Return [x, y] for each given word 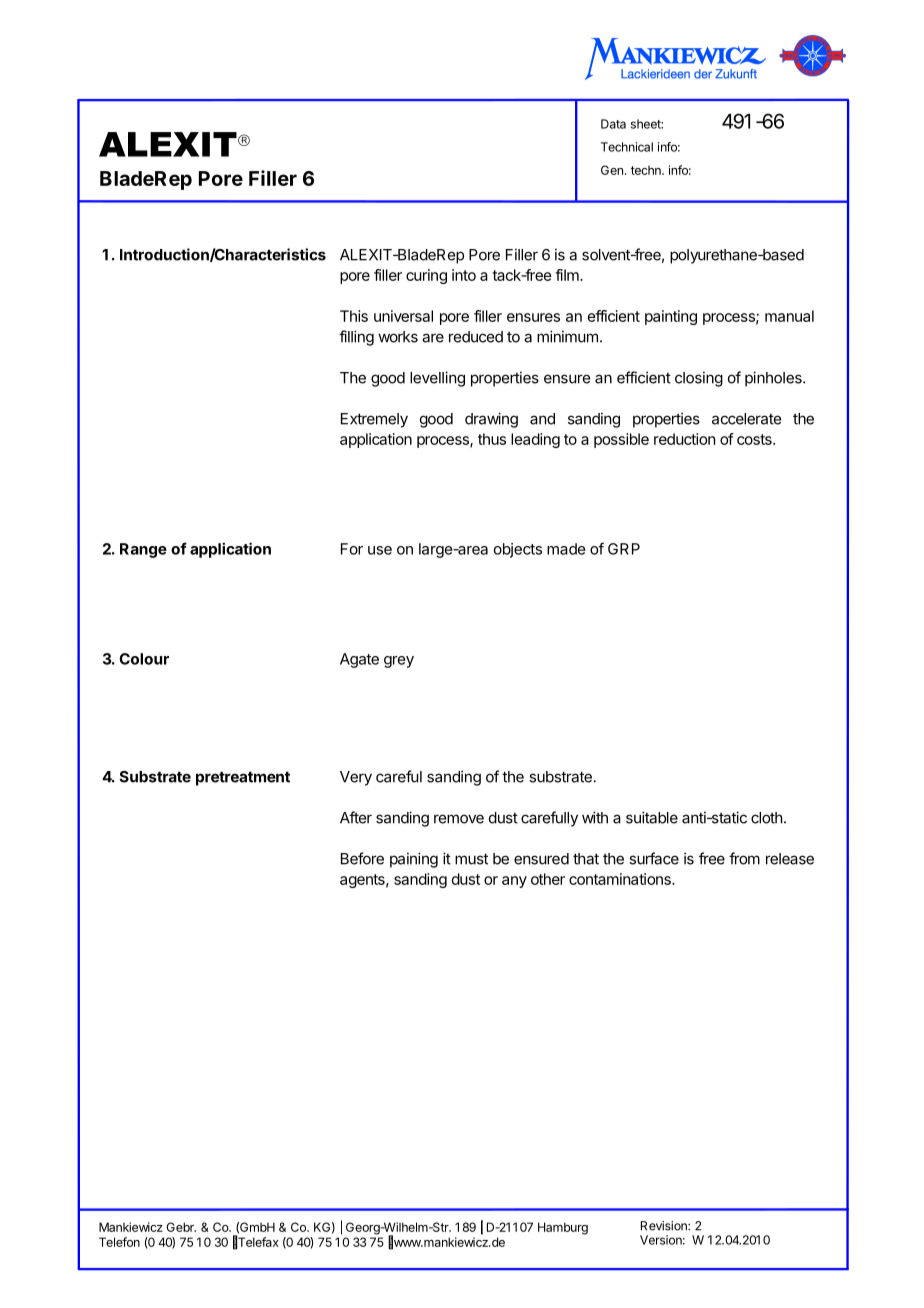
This [354, 316]
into [464, 275]
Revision [665, 1226]
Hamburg [563, 1228]
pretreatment [243, 778]
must [471, 859]
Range [143, 550]
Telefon [119, 1242]
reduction [684, 439]
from [744, 858]
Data [613, 124]
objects [518, 550]
